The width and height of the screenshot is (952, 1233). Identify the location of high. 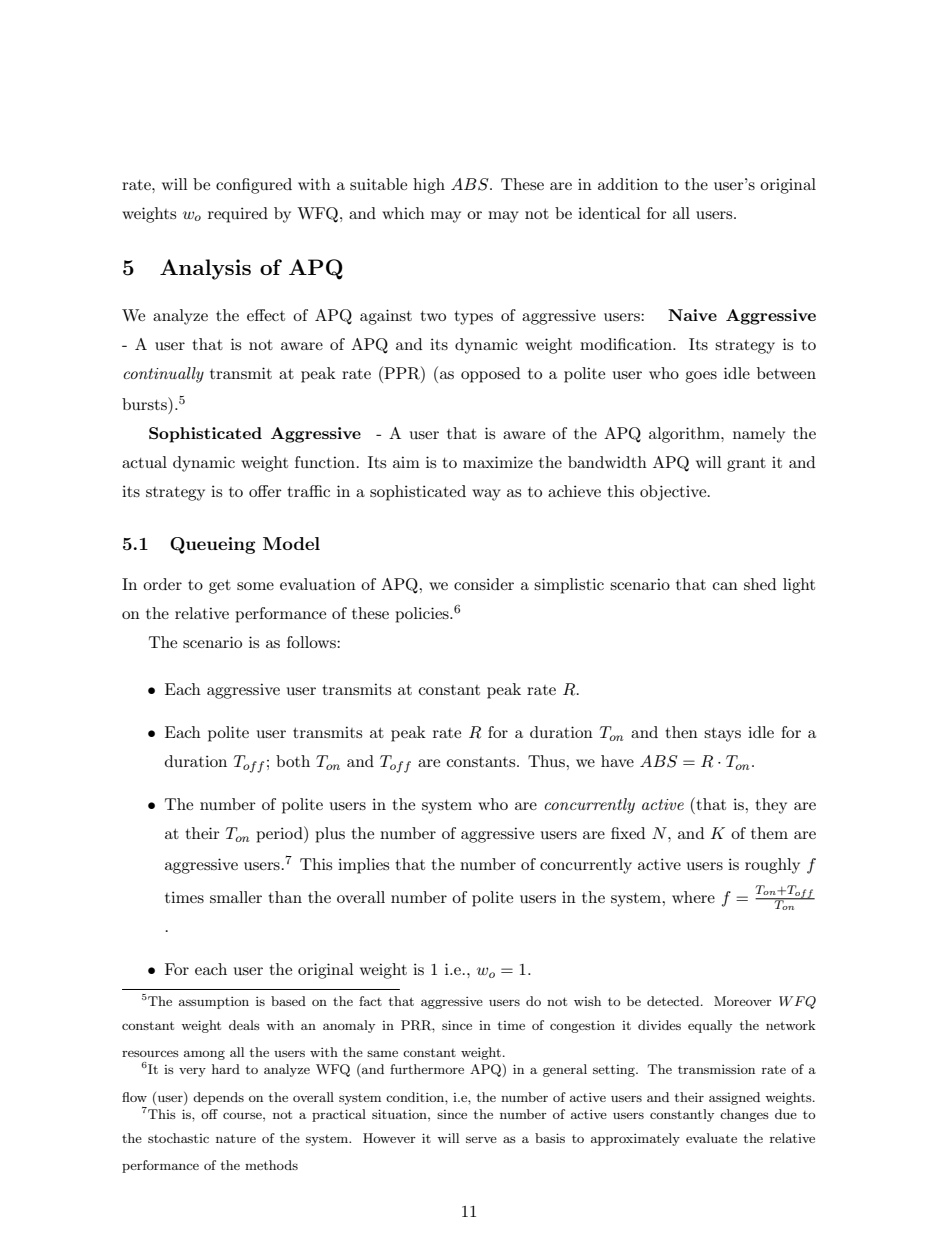
(429, 186).
